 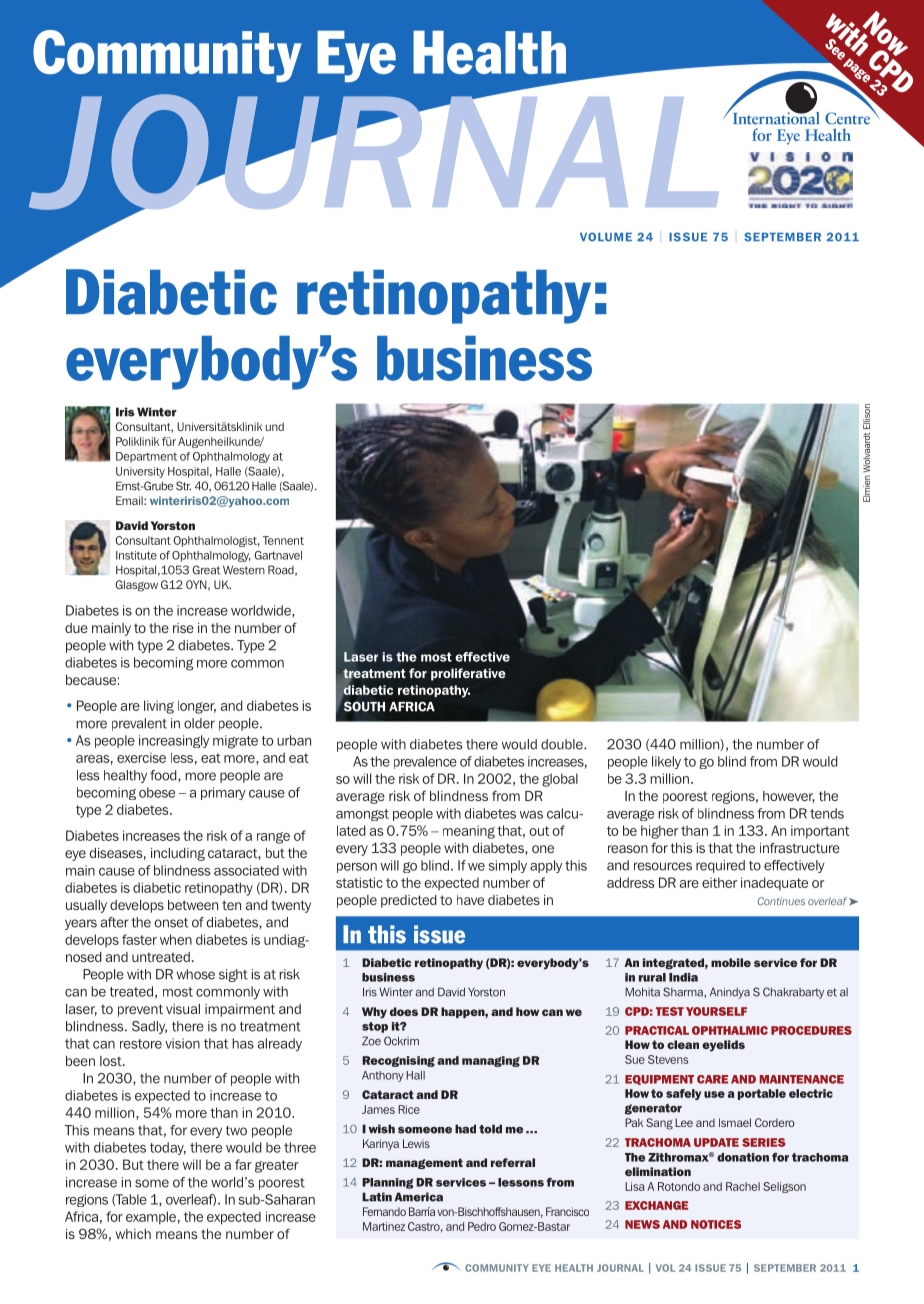 I want to click on prevalence, so click(x=425, y=762).
